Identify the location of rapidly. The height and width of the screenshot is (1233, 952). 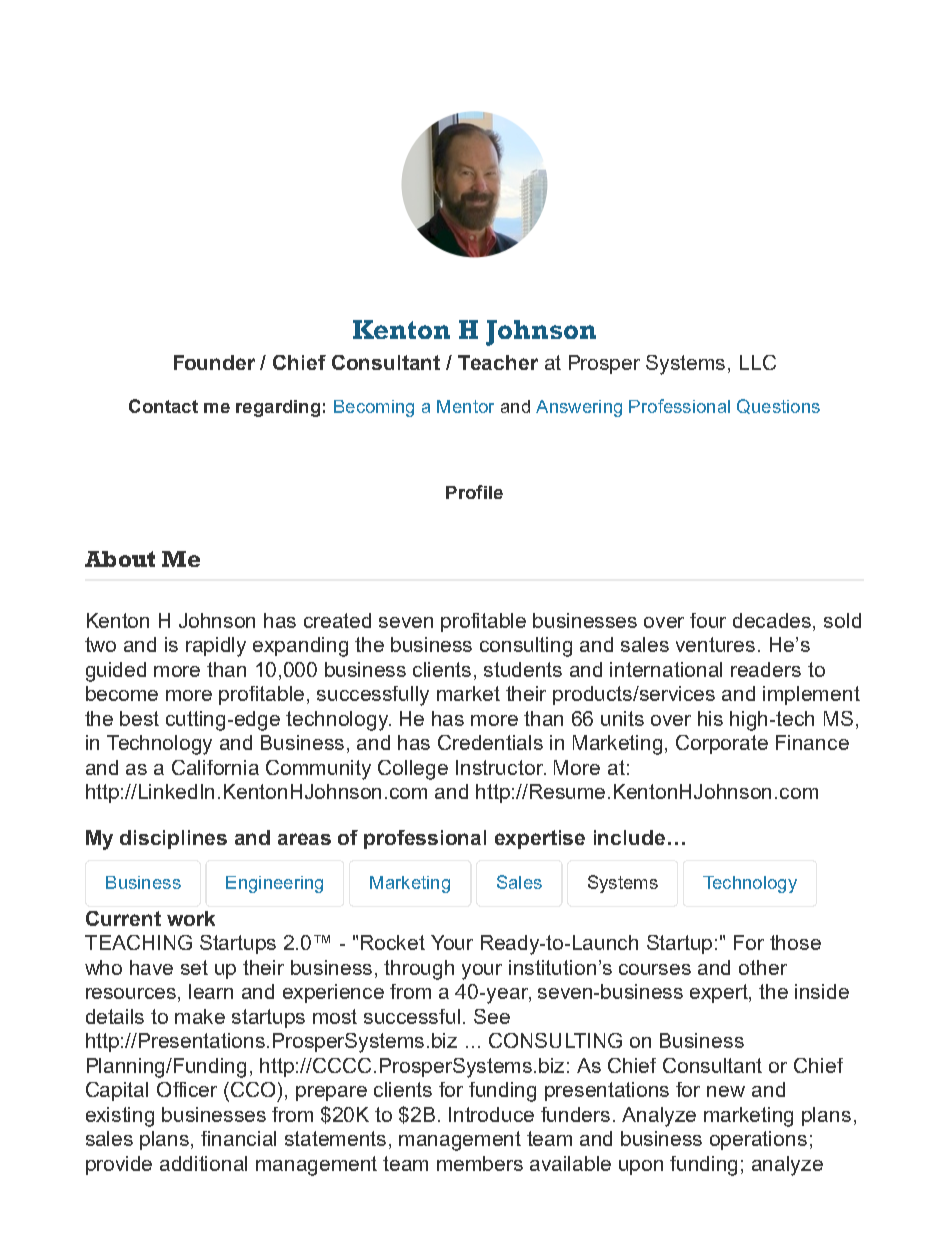
(216, 647).
